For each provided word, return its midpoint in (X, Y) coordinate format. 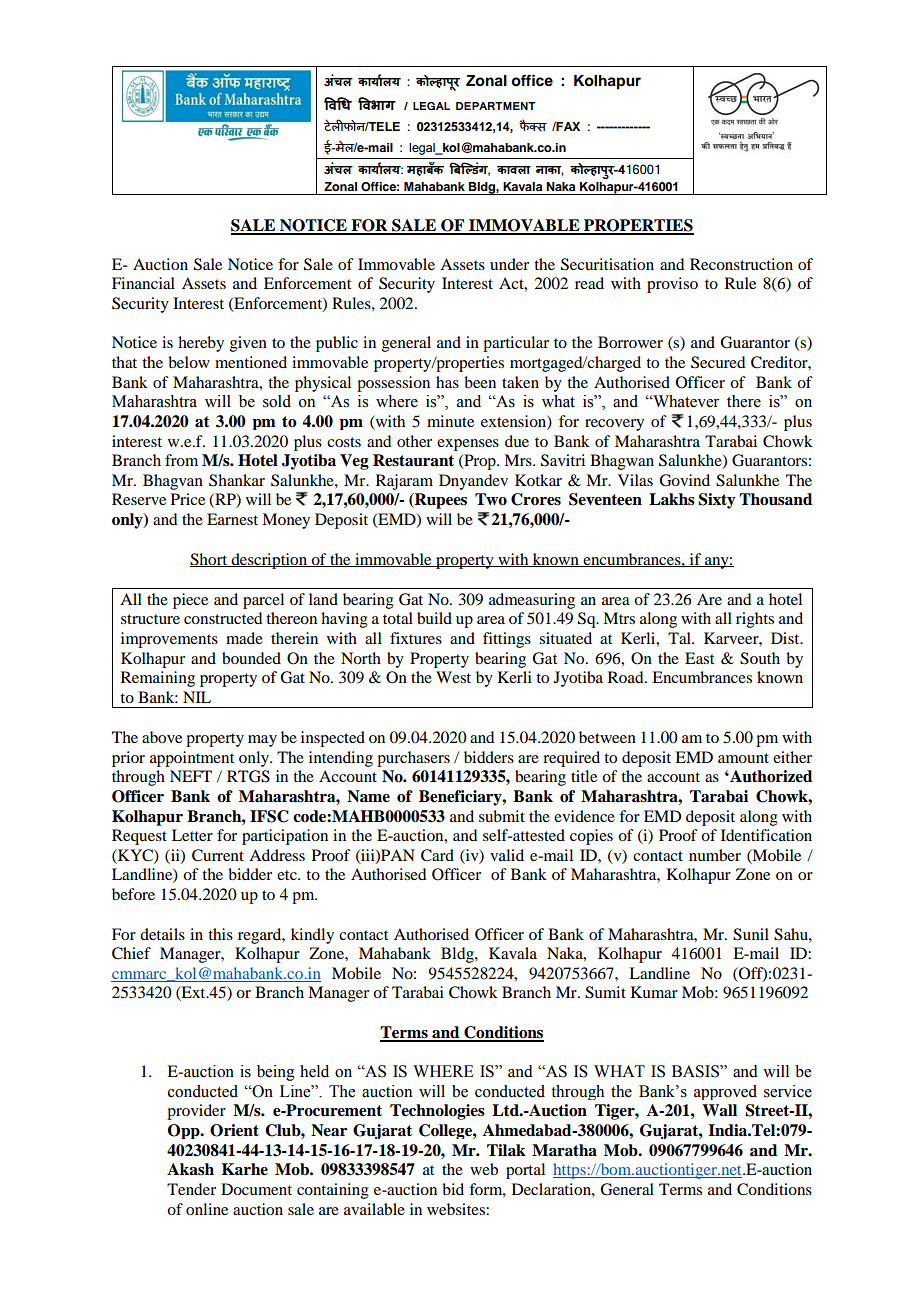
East (699, 658)
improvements (169, 640)
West (453, 677)
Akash (190, 1169)
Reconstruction (741, 264)
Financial (143, 283)
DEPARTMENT (496, 106)
